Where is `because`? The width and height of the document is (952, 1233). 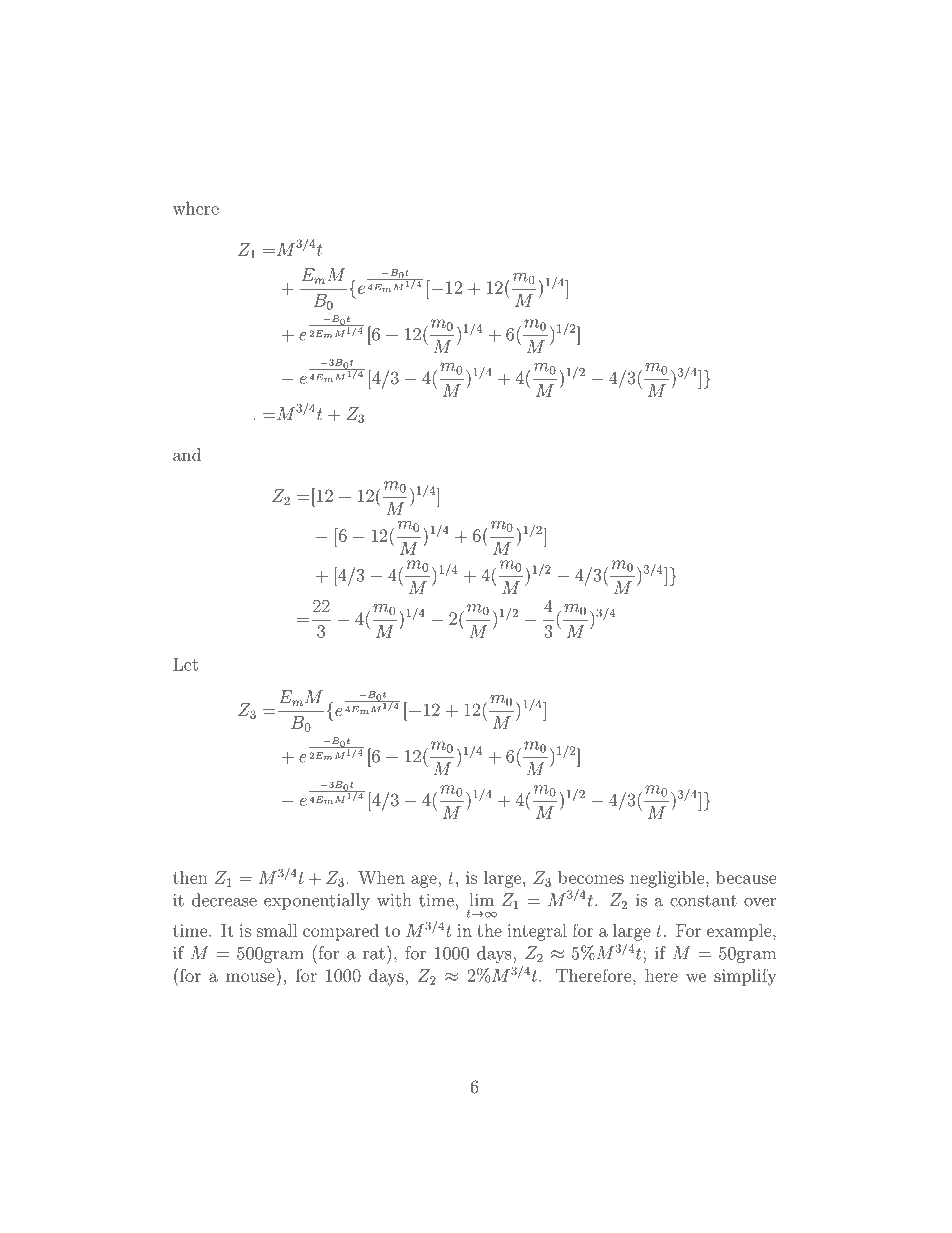
because is located at coordinates (746, 877).
